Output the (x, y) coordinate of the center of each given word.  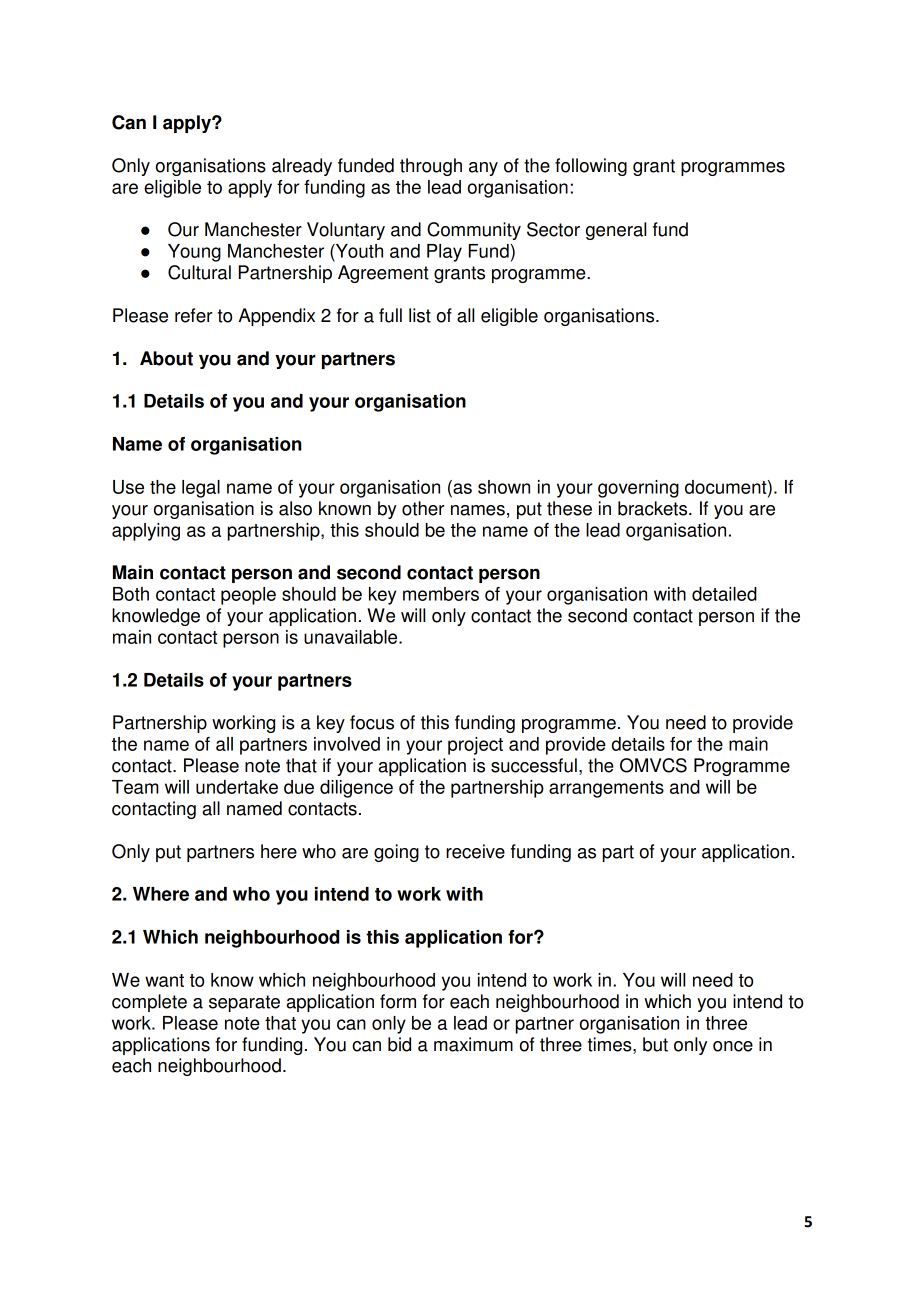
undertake (237, 787)
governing (638, 489)
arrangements (606, 789)
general (616, 231)
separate (244, 1003)
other (423, 508)
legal (201, 489)
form (398, 1001)
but (655, 1044)
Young (194, 253)
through (431, 167)
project (475, 746)
